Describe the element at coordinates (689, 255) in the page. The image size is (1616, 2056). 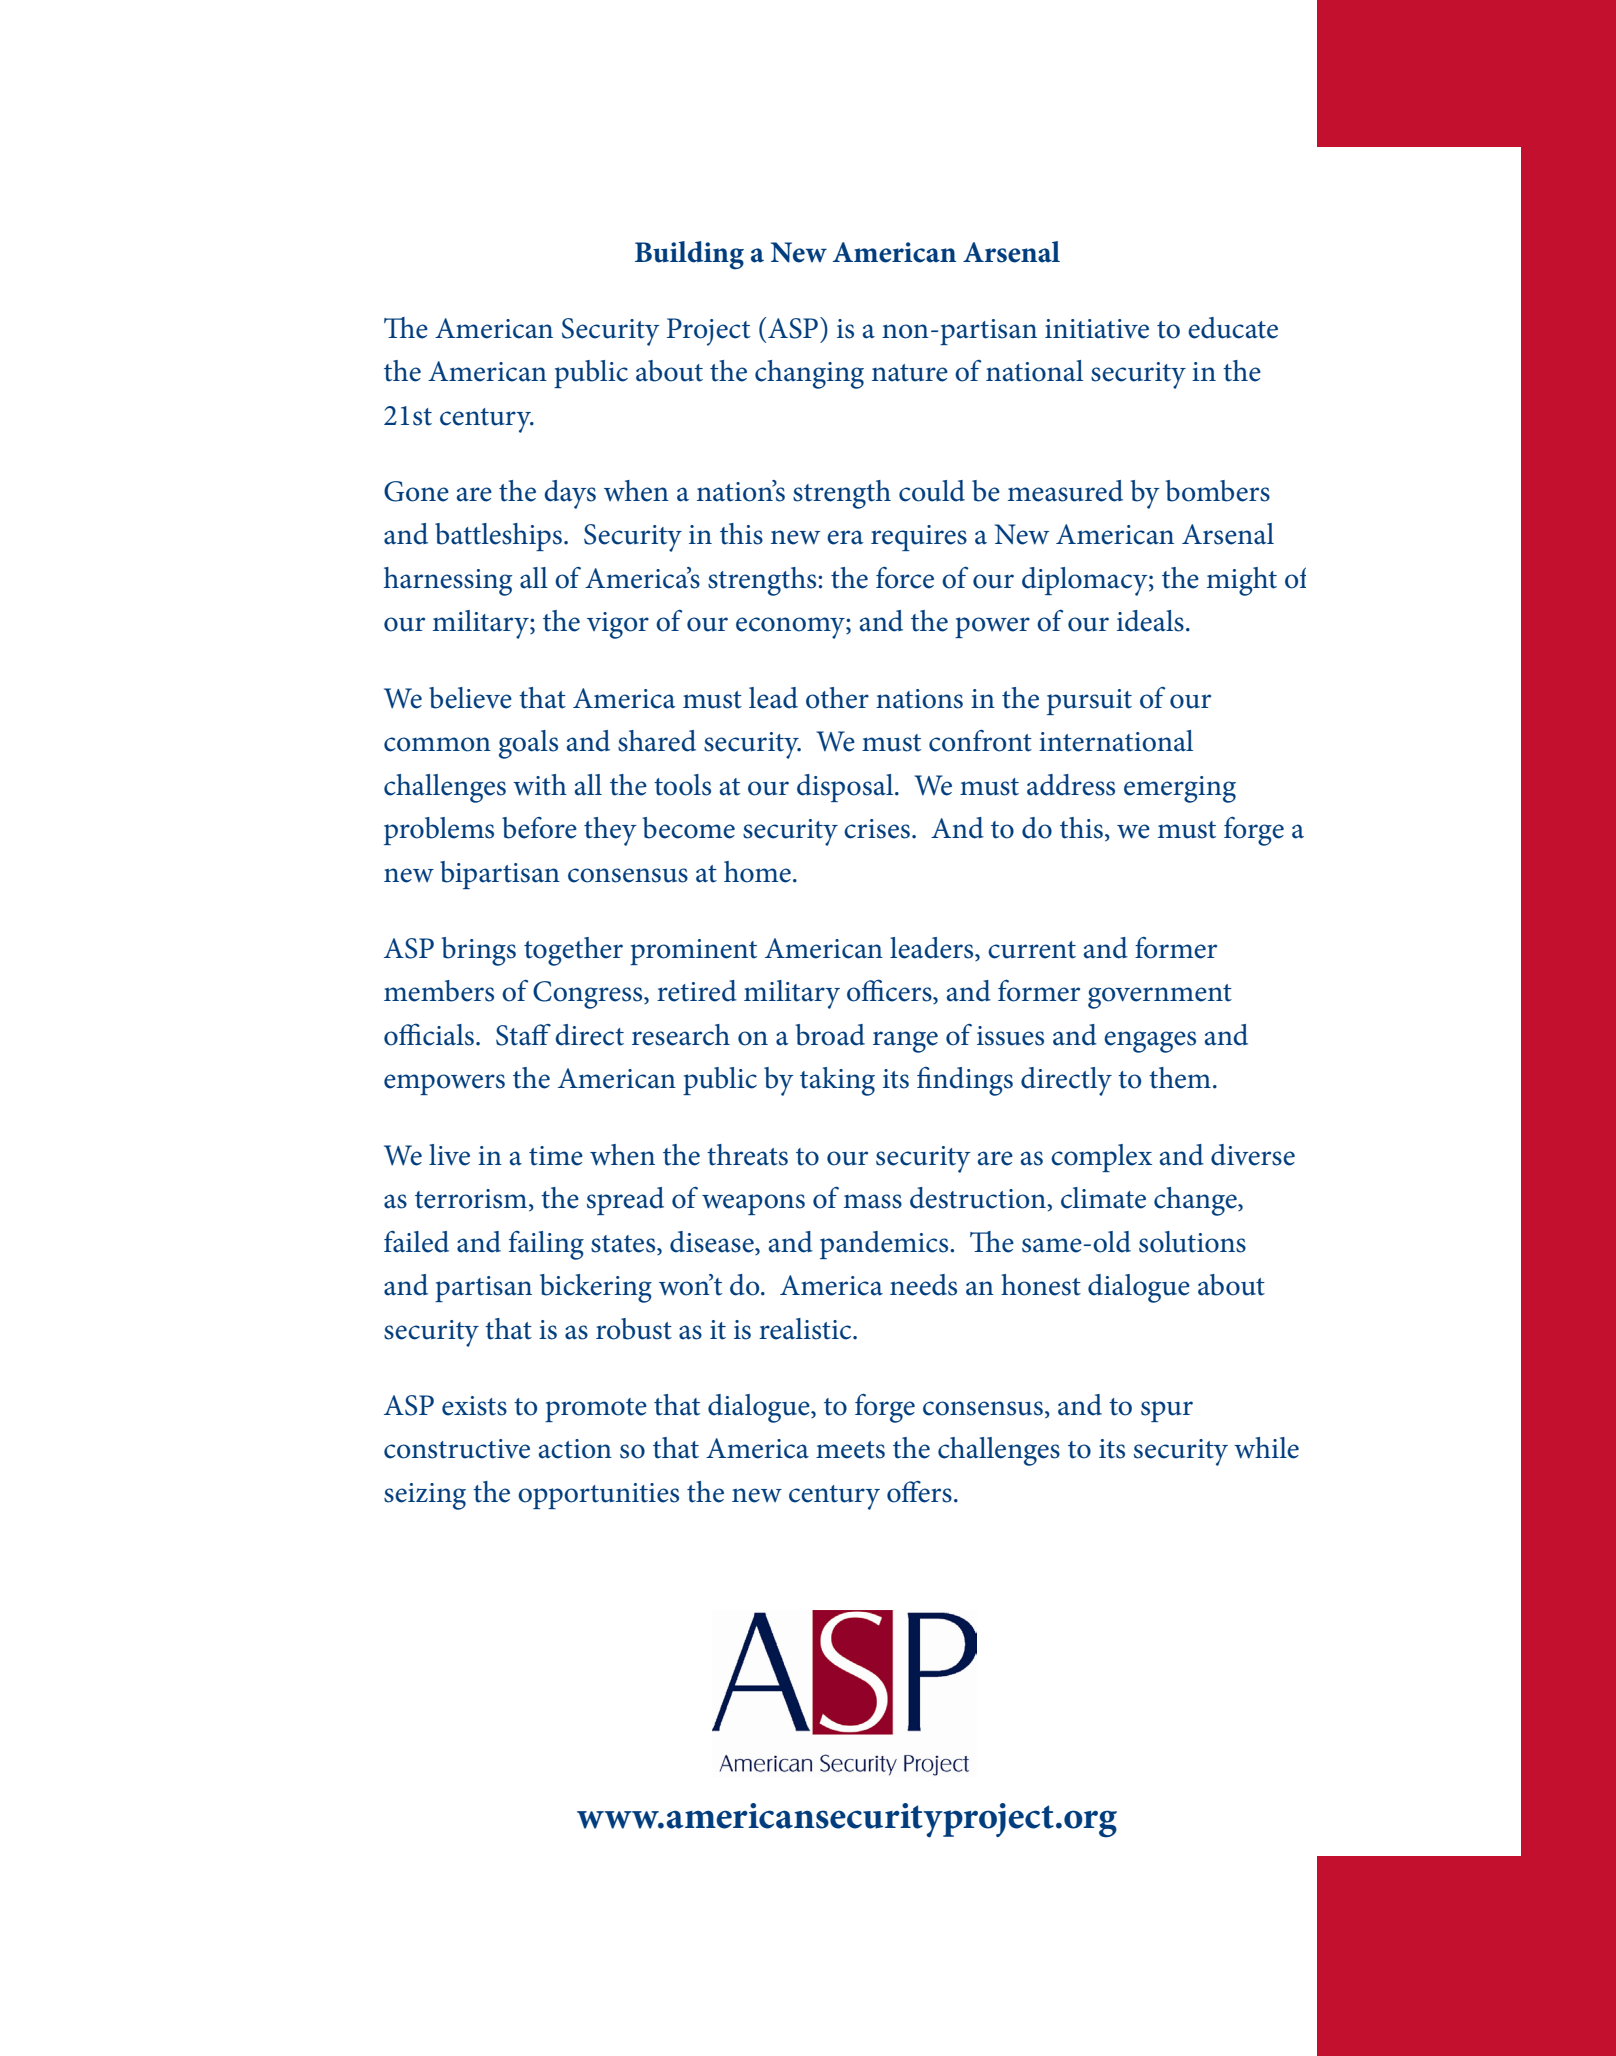
I see `Building` at that location.
